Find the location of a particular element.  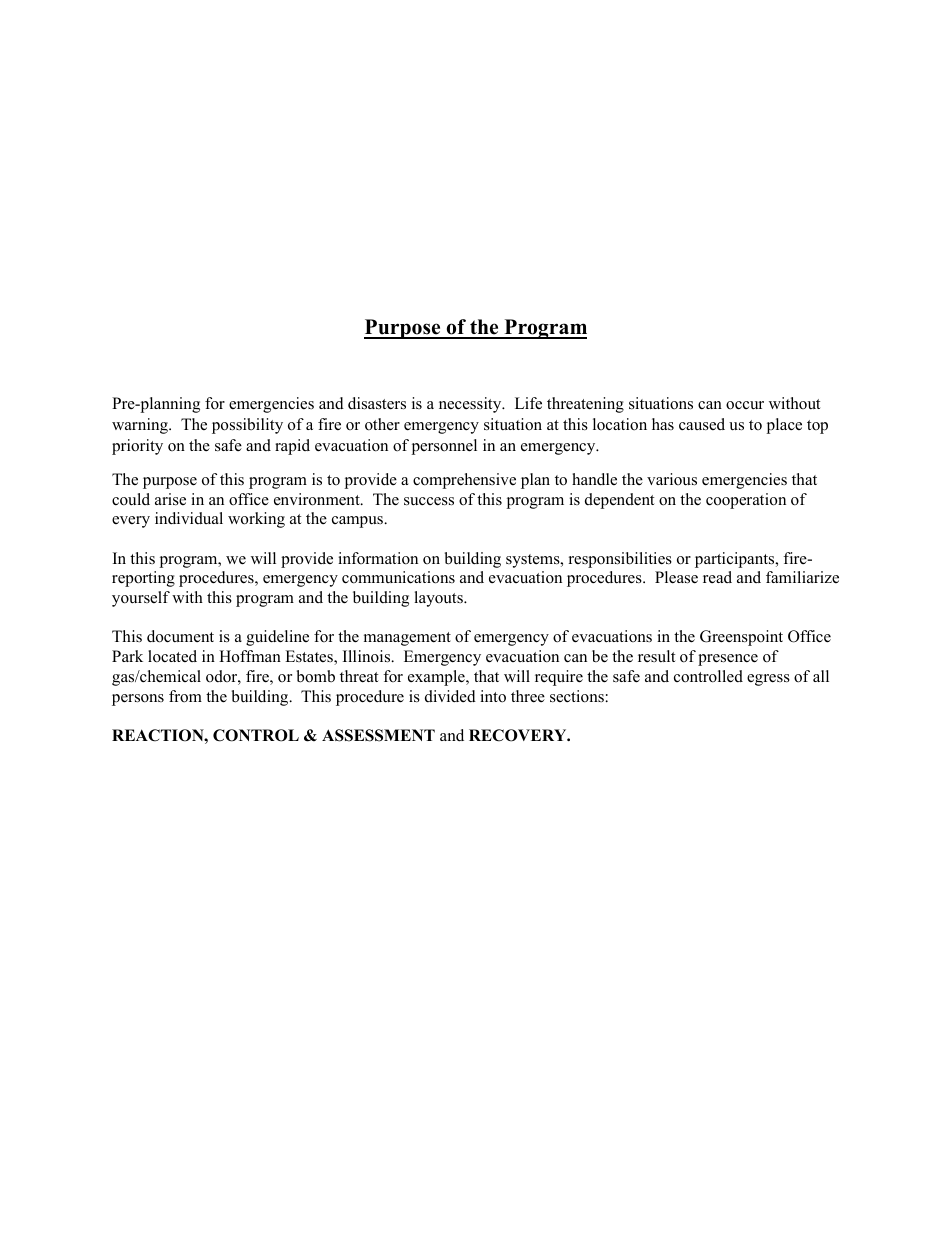

occur is located at coordinates (745, 405).
